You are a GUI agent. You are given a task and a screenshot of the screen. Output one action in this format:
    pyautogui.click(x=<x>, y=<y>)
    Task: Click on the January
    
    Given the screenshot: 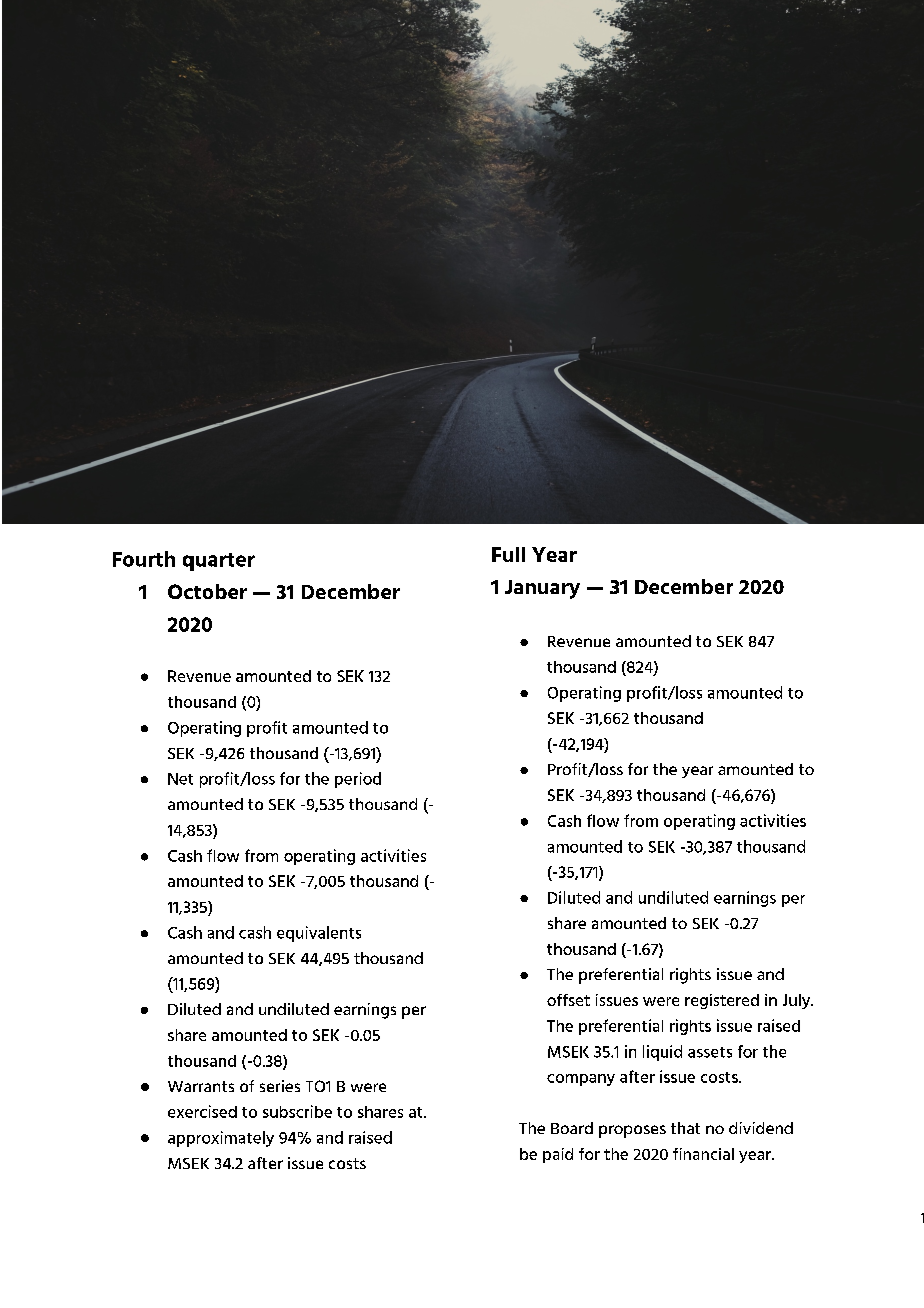 What is the action you would take?
    pyautogui.click(x=542, y=589)
